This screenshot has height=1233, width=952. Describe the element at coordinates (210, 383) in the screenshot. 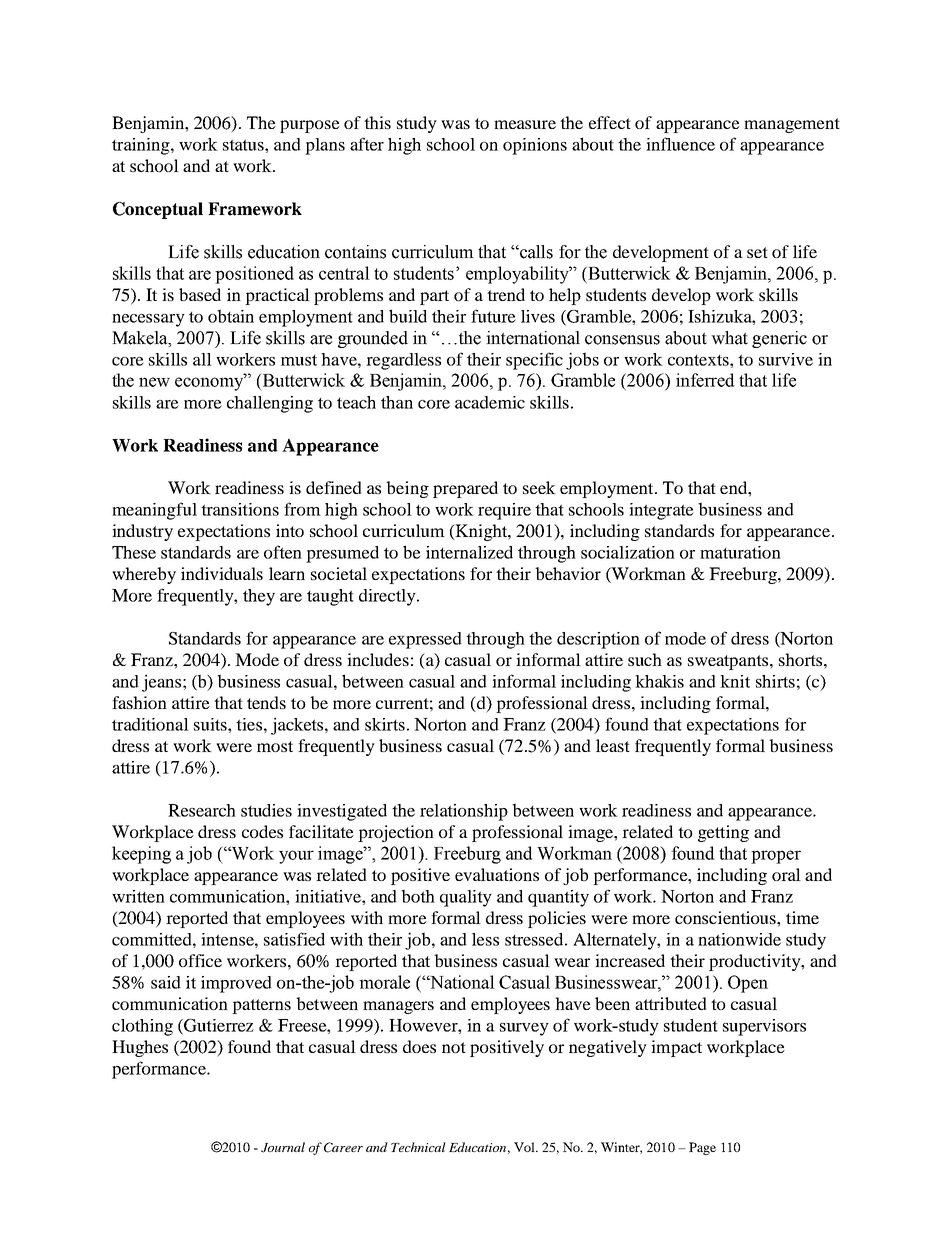

I see `economy` at that location.
